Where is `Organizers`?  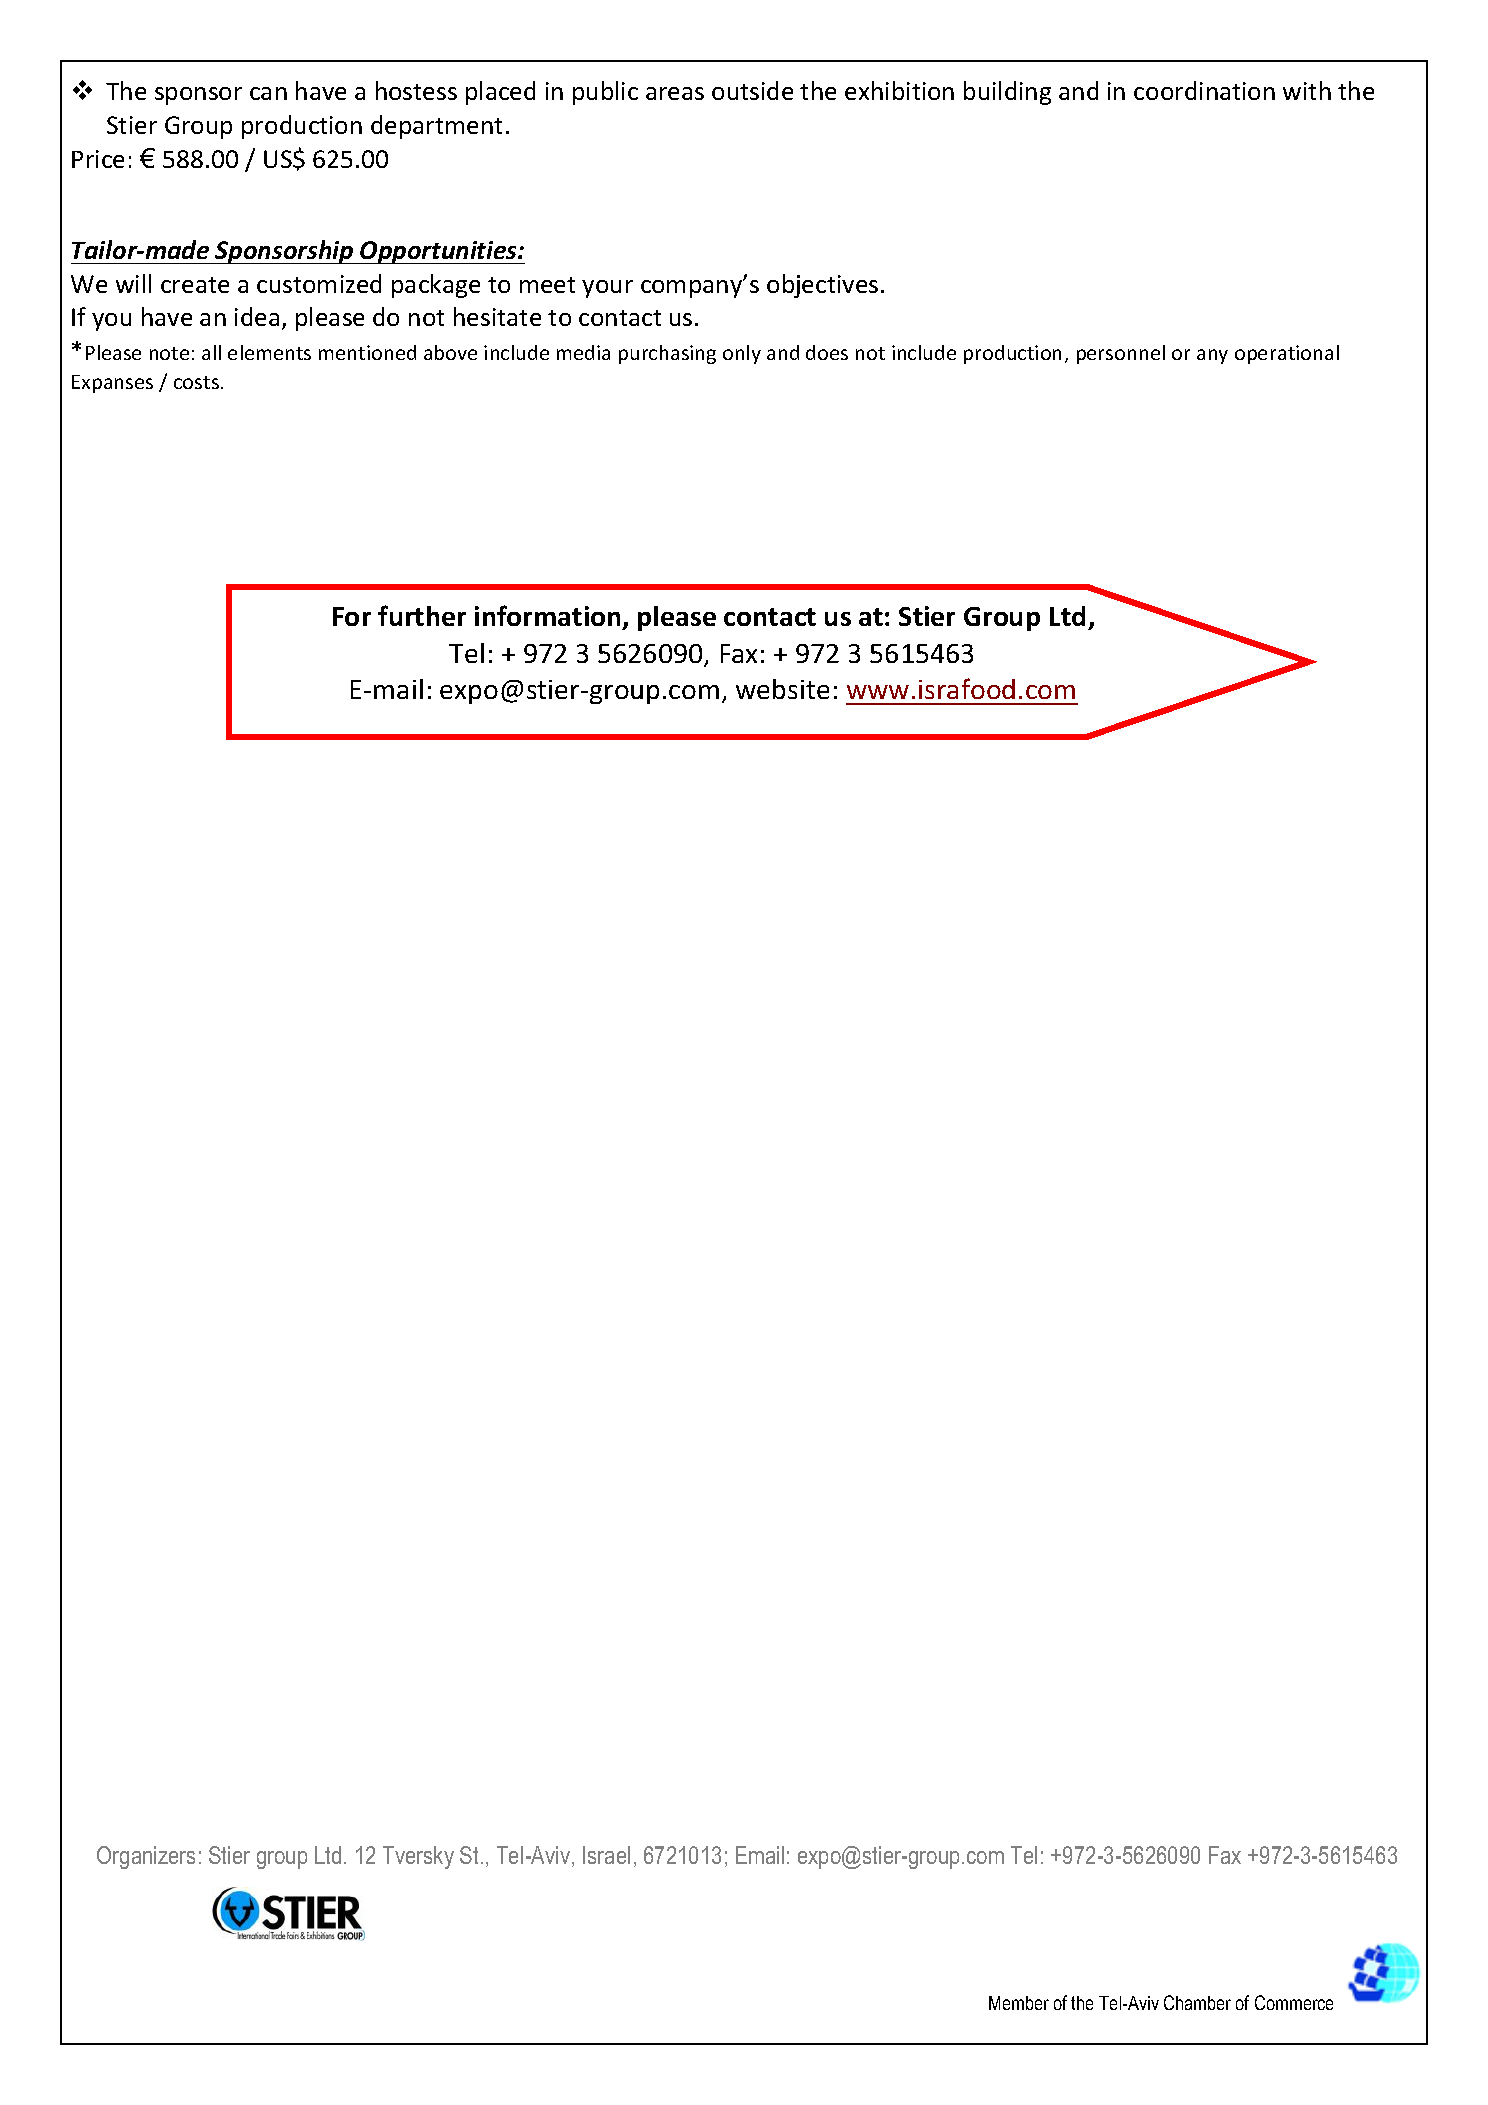 Organizers is located at coordinates (146, 1857).
